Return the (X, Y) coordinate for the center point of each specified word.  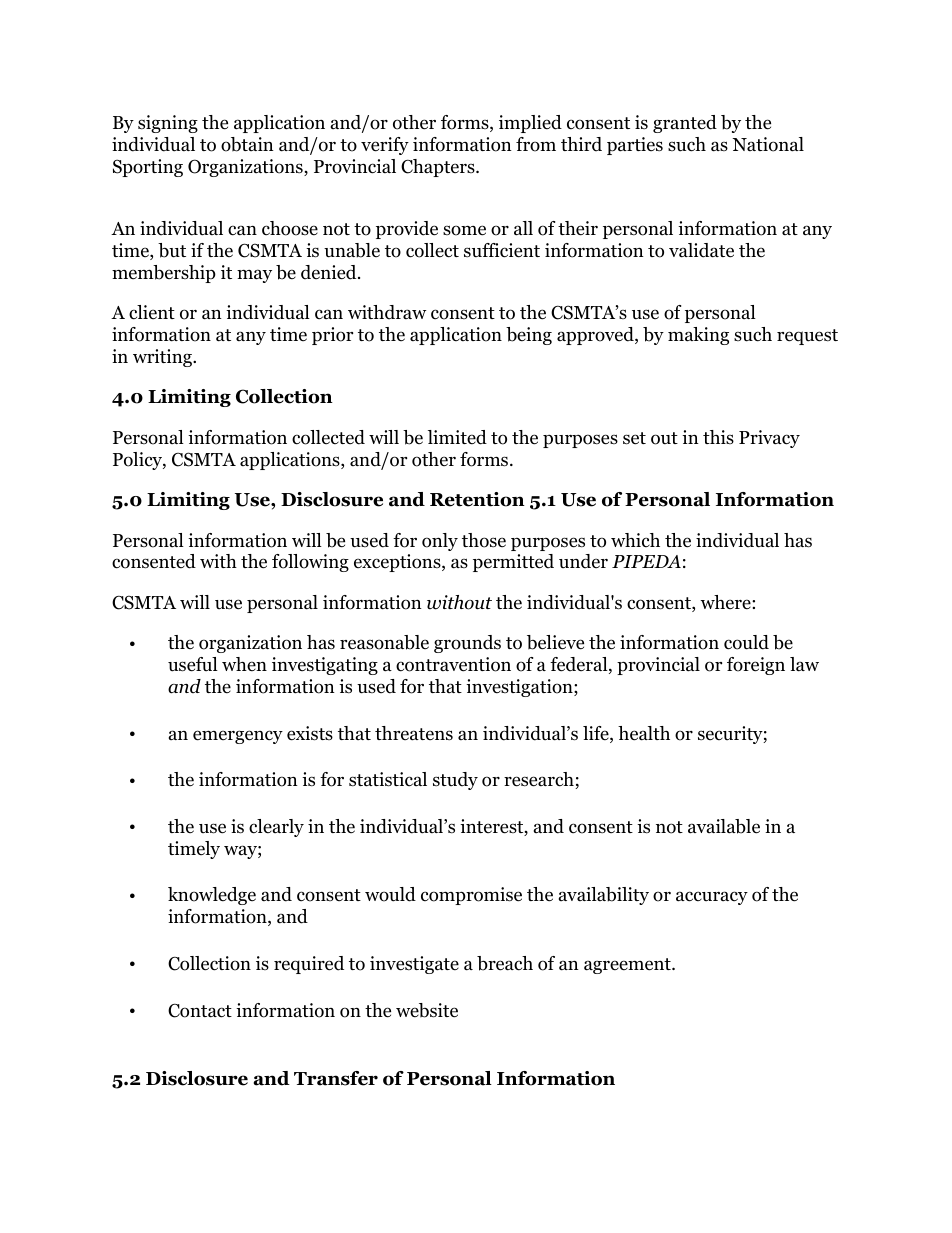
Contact (200, 1010)
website (427, 1010)
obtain (247, 144)
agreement (628, 966)
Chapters (439, 168)
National (768, 144)
